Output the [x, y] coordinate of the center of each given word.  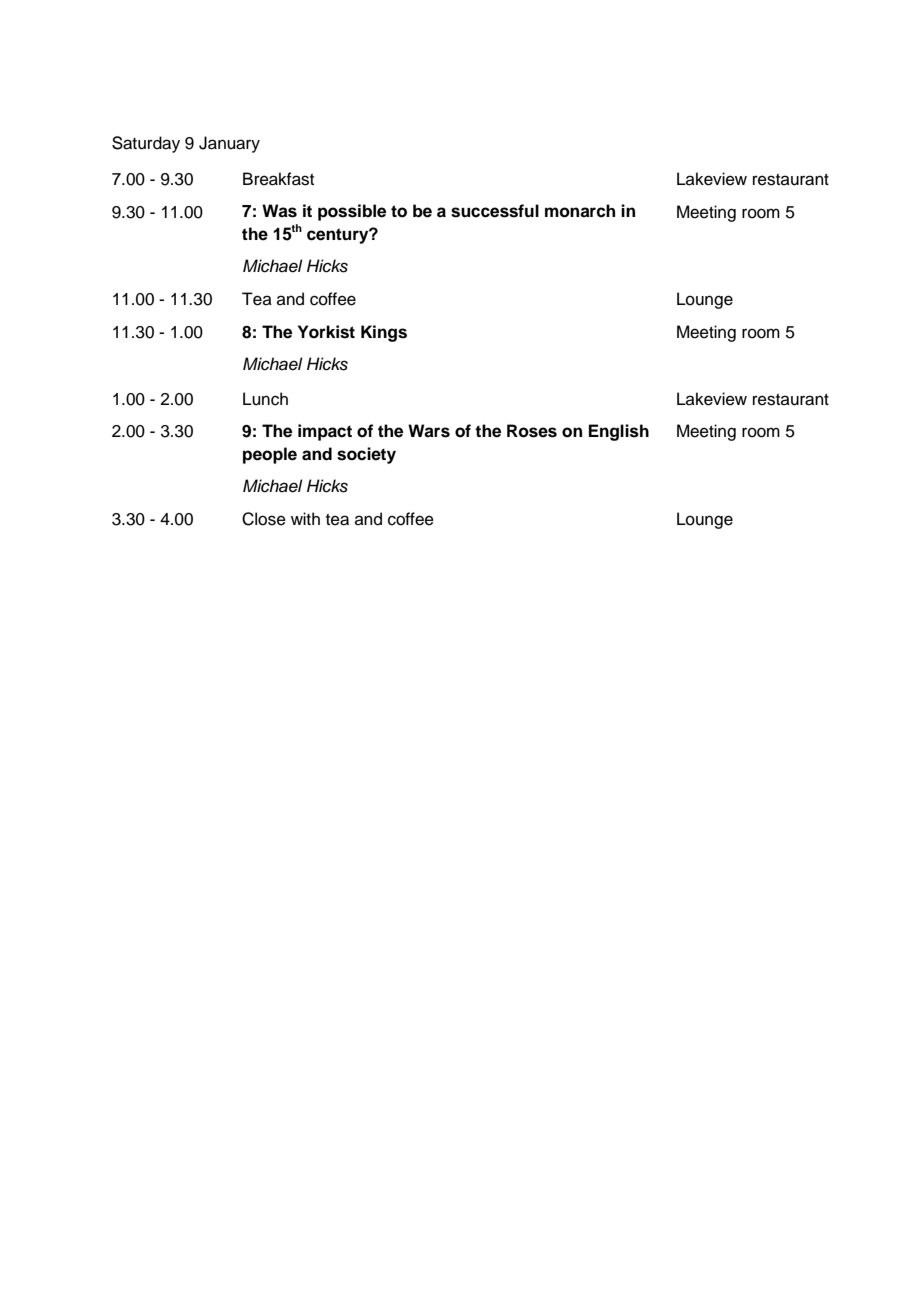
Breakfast [278, 179]
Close [264, 519]
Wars [429, 431]
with [305, 518]
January [229, 144]
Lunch [265, 399]
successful [495, 211]
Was [279, 211]
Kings [384, 333]
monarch [580, 211]
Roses [532, 431]
